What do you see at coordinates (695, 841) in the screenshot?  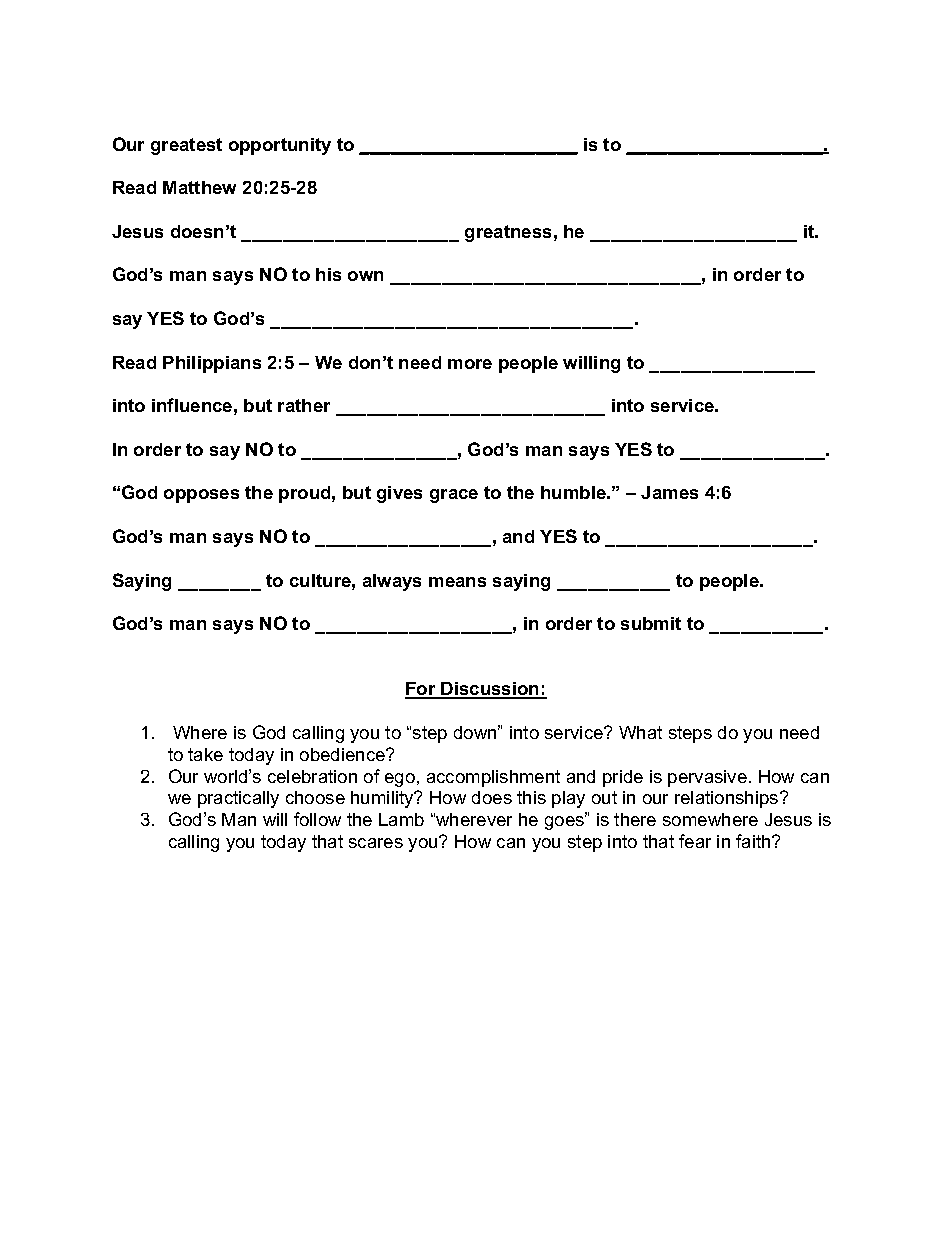 I see `fear` at bounding box center [695, 841].
